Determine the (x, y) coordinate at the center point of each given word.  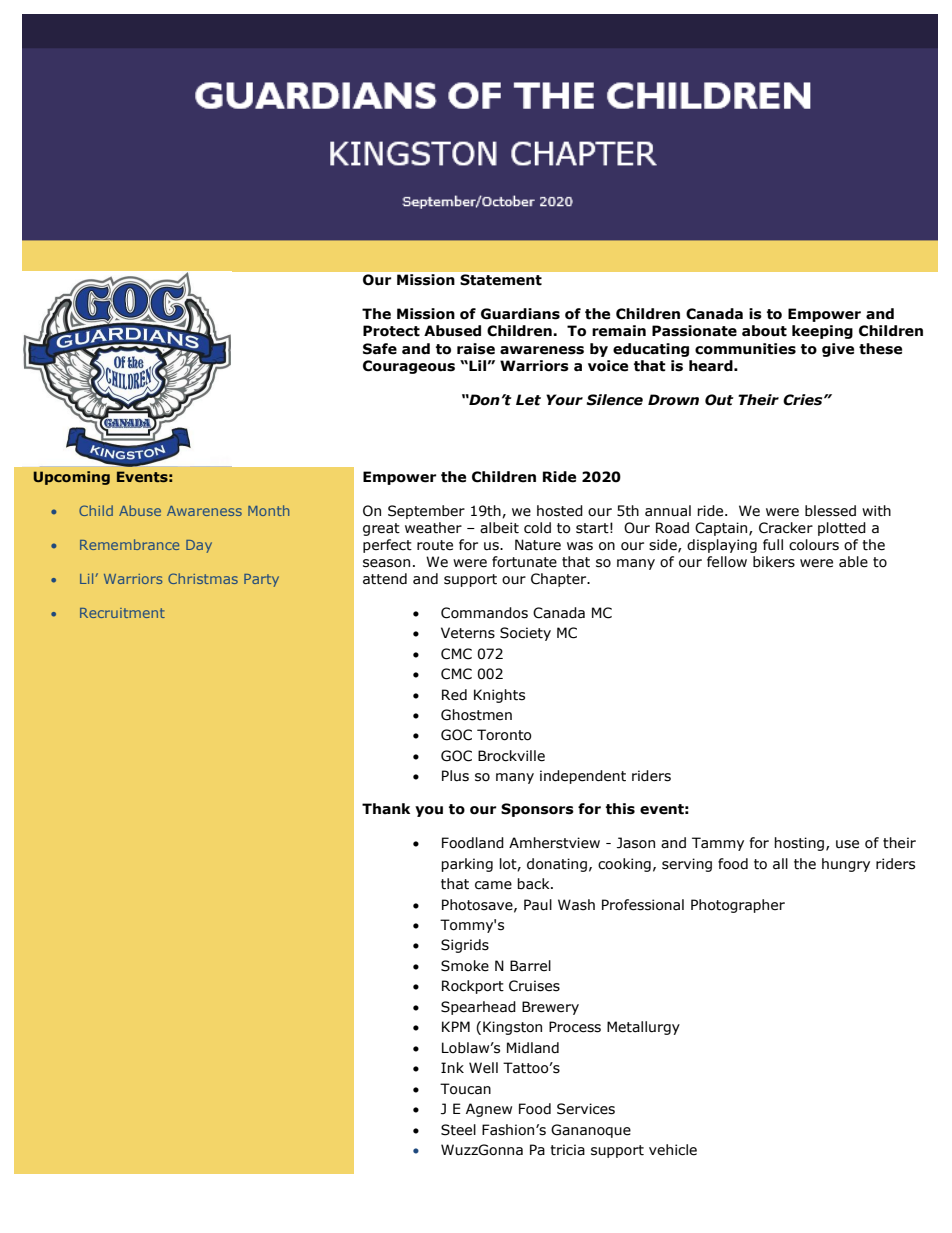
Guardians (520, 314)
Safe (380, 349)
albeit (499, 528)
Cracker (786, 528)
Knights (499, 696)
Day (199, 546)
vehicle (673, 1150)
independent (583, 777)
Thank (386, 809)
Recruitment (122, 613)
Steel (458, 1130)
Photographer (738, 906)
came (493, 885)
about (764, 331)
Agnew (489, 1110)
